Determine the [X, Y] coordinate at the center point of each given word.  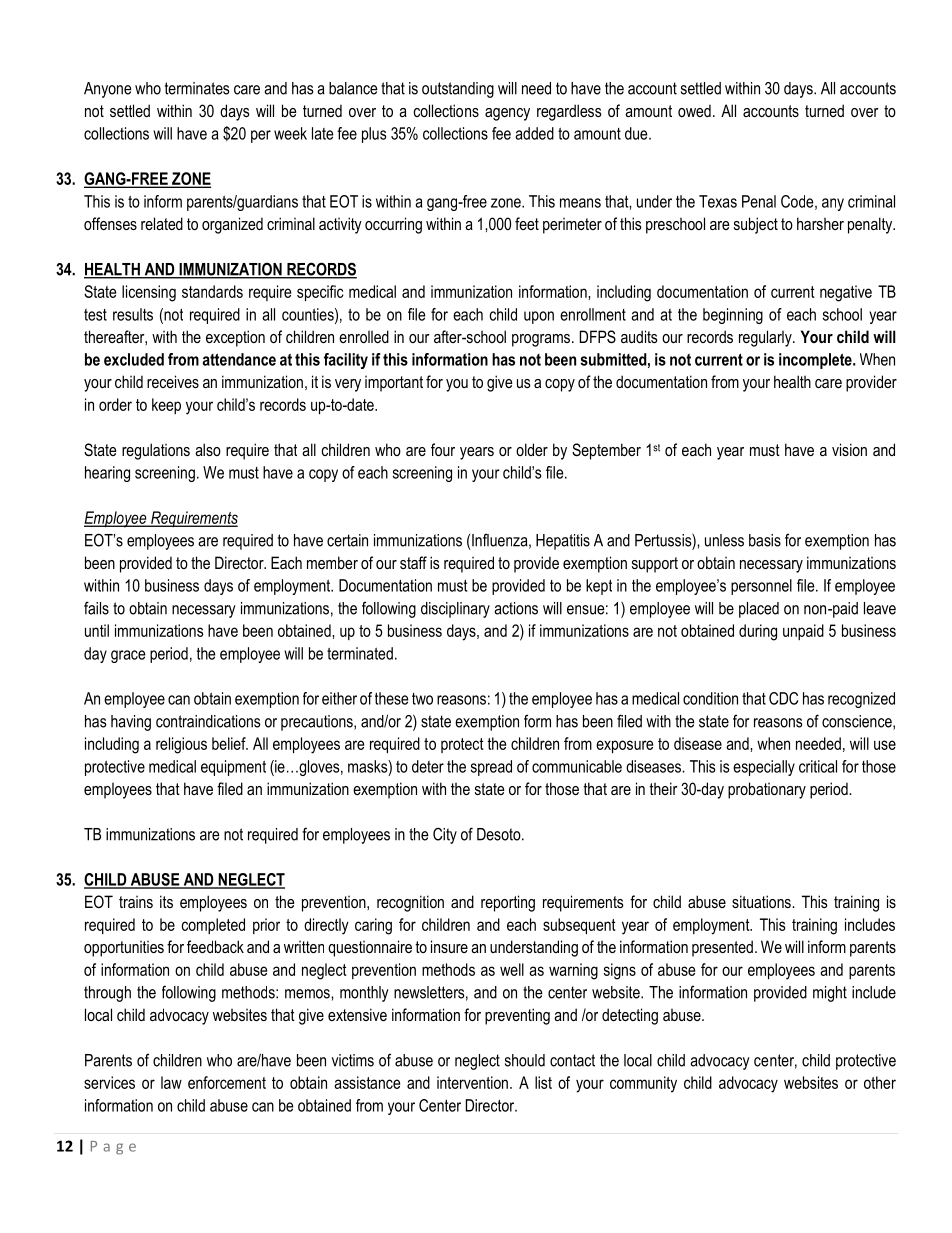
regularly [766, 338]
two [422, 699]
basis [765, 540]
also [208, 449]
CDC [783, 698]
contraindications [208, 721]
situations [762, 901]
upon [539, 317]
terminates [197, 88]
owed [694, 110]
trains [136, 902]
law [171, 1082]
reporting [508, 903]
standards [212, 291]
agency [507, 114]
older [532, 449]
